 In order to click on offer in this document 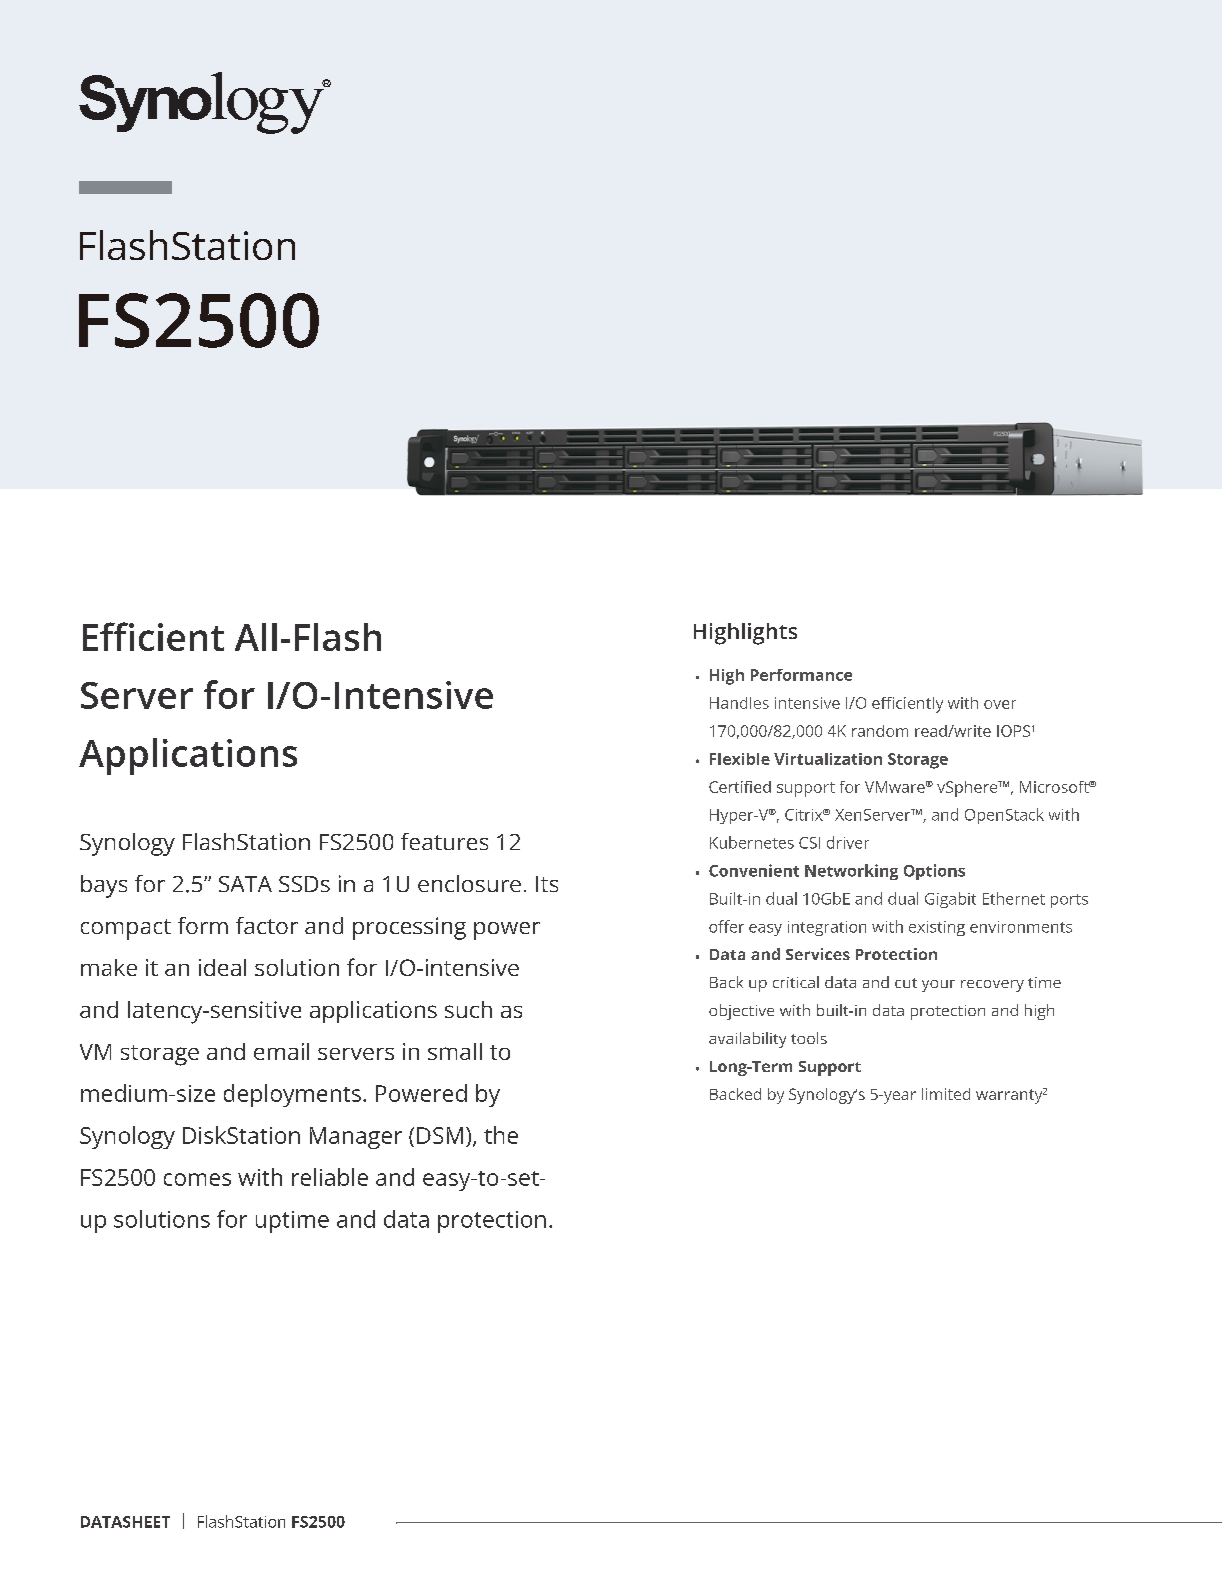, I will do `click(726, 926)`.
